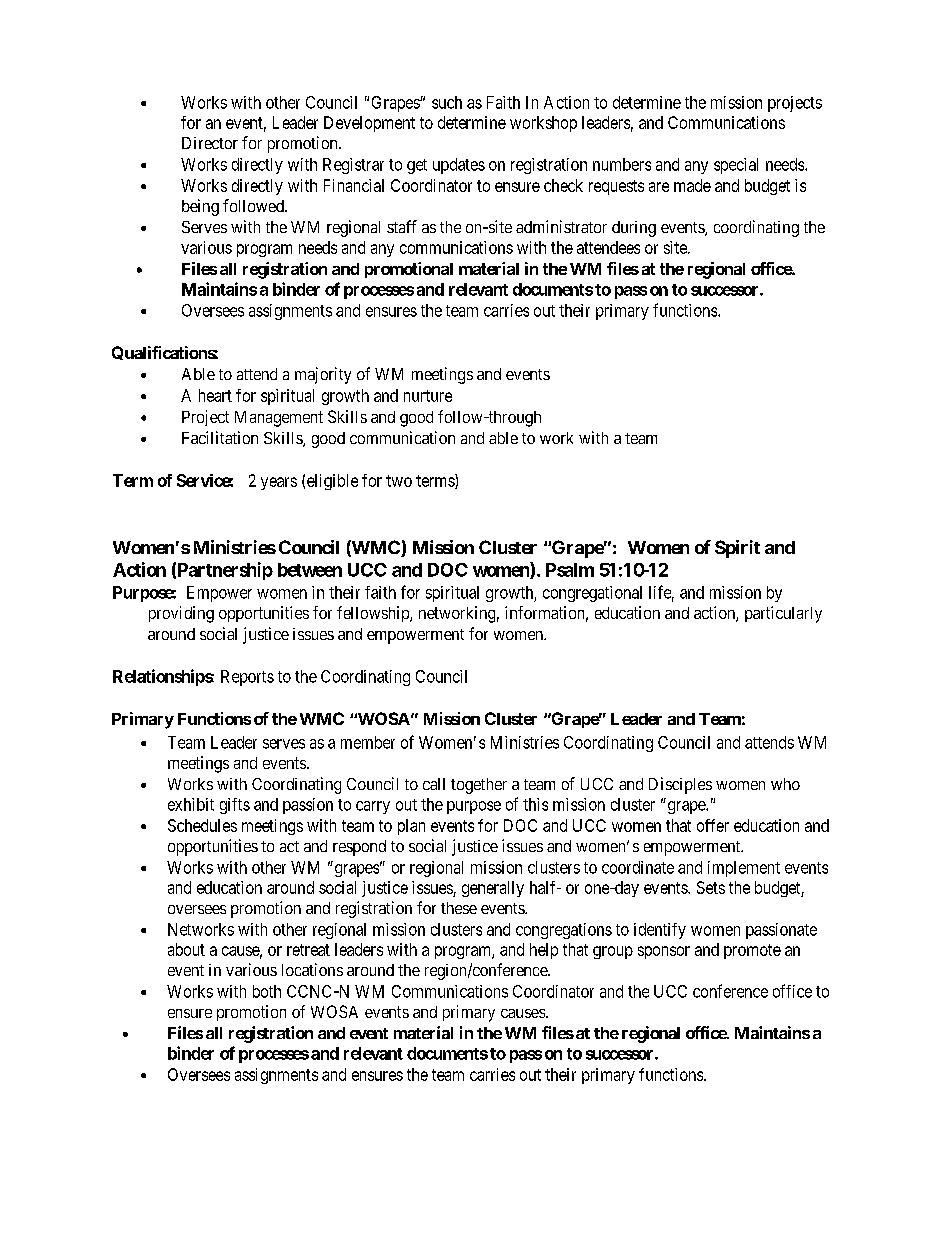 The height and width of the image is (1233, 952). Describe the element at coordinates (310, 570) in the image. I see `between` at that location.
